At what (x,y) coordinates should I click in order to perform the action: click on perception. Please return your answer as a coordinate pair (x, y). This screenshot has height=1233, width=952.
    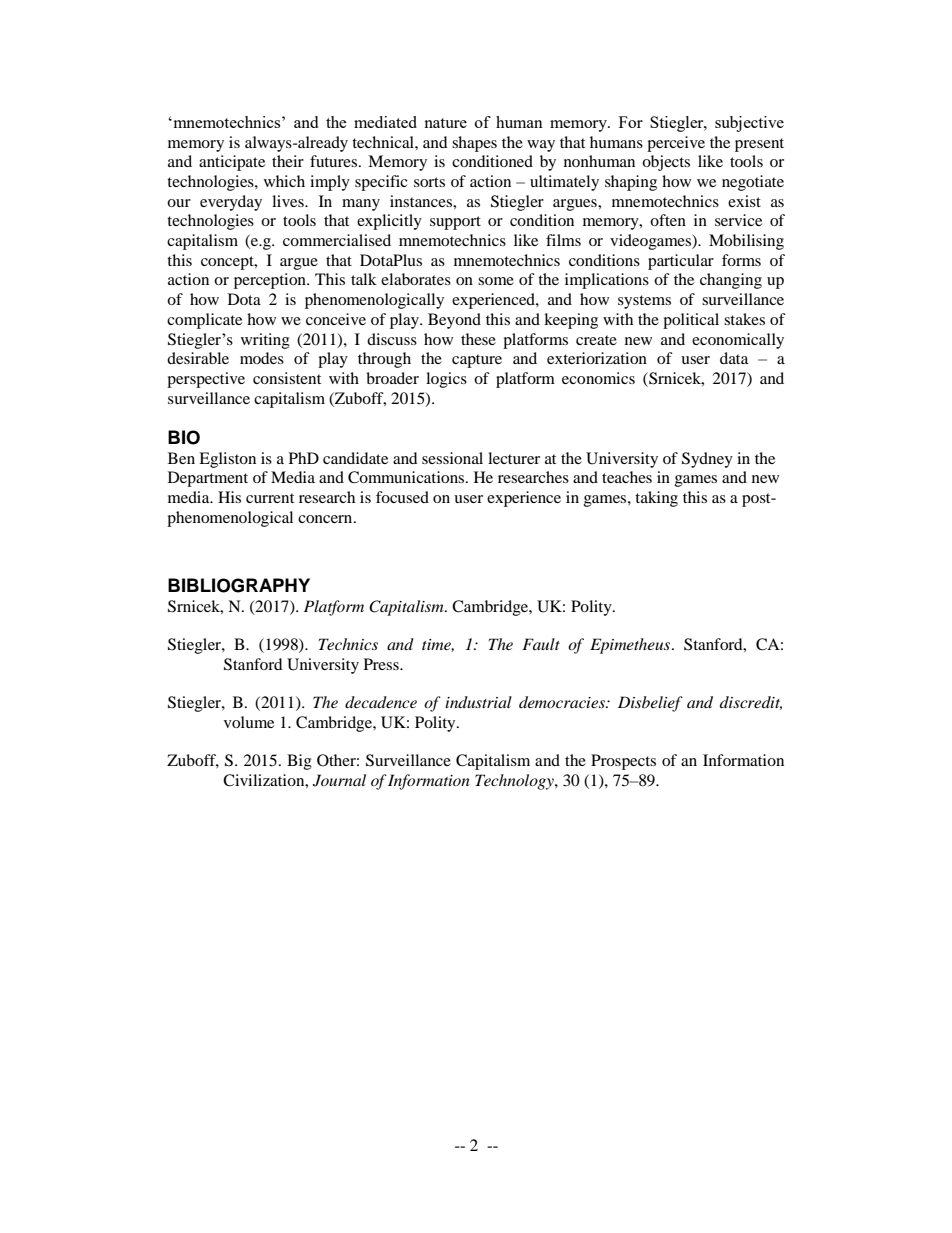
    Looking at the image, I should click on (271, 281).
